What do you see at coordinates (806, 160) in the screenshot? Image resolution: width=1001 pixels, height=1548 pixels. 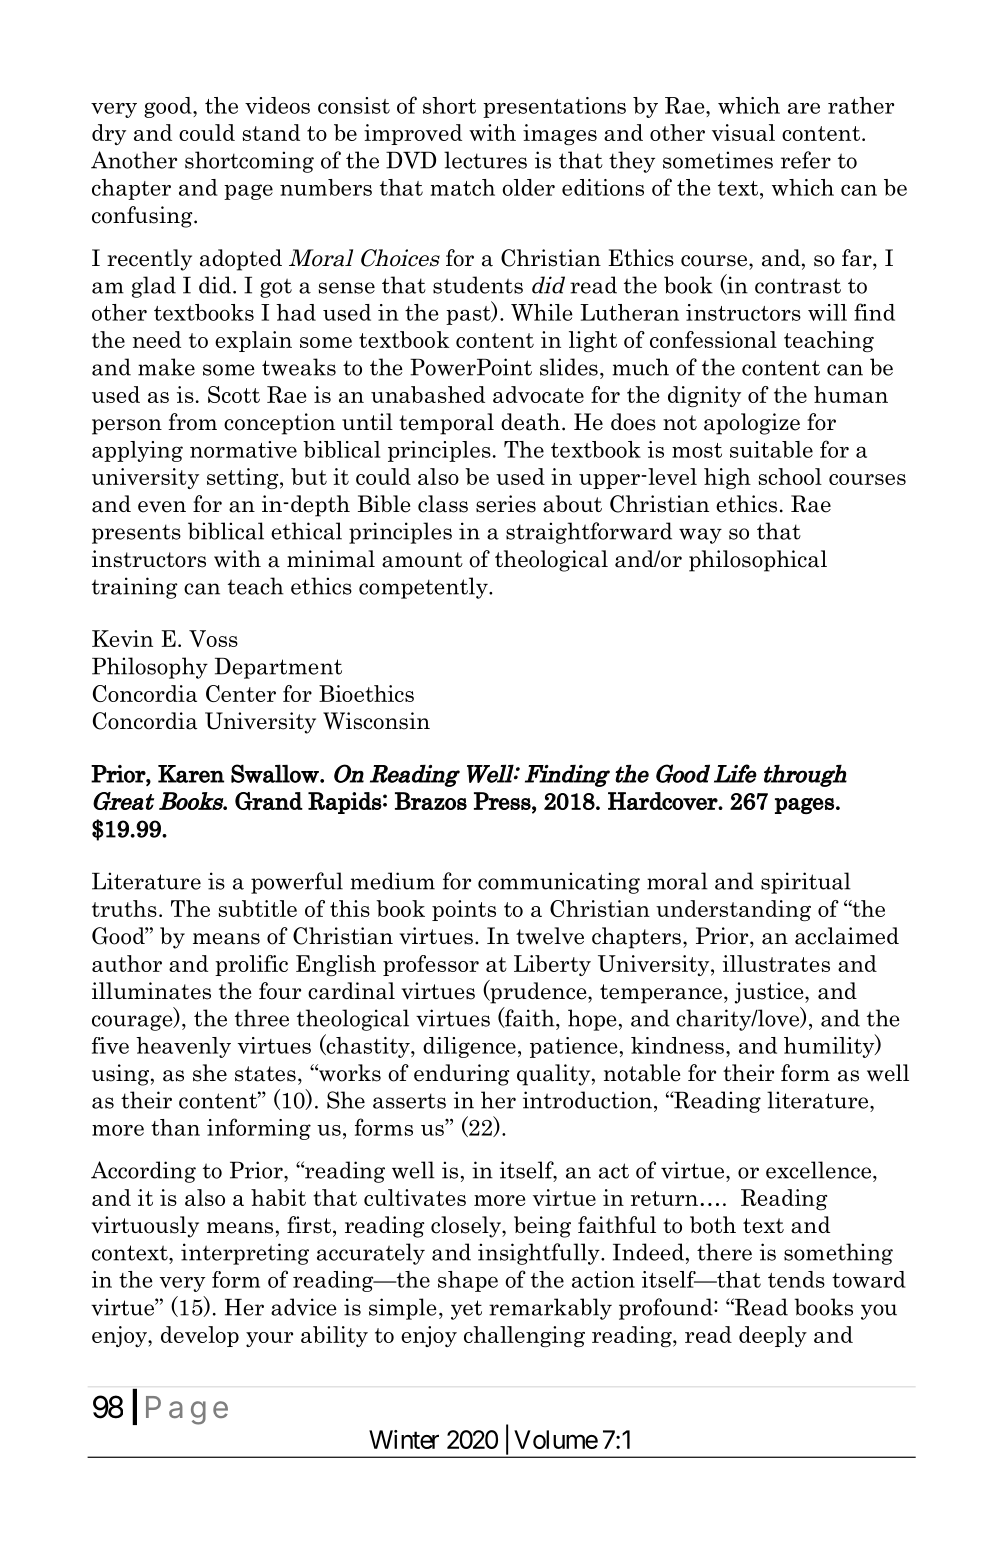 I see `refer` at bounding box center [806, 160].
